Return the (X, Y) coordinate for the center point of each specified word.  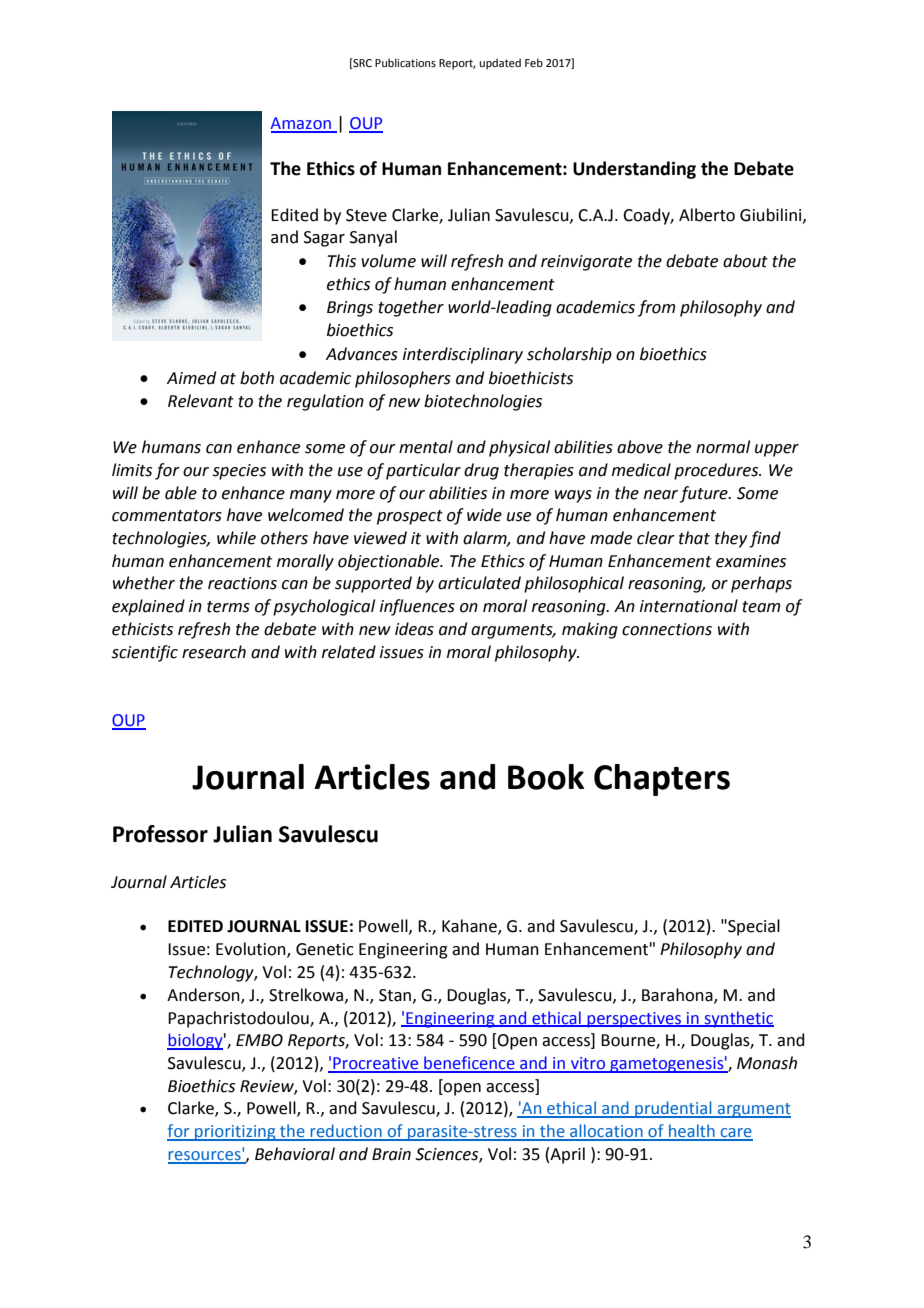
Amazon (301, 124)
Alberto (707, 215)
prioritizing (235, 1133)
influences (417, 607)
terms (228, 607)
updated (500, 64)
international (689, 606)
